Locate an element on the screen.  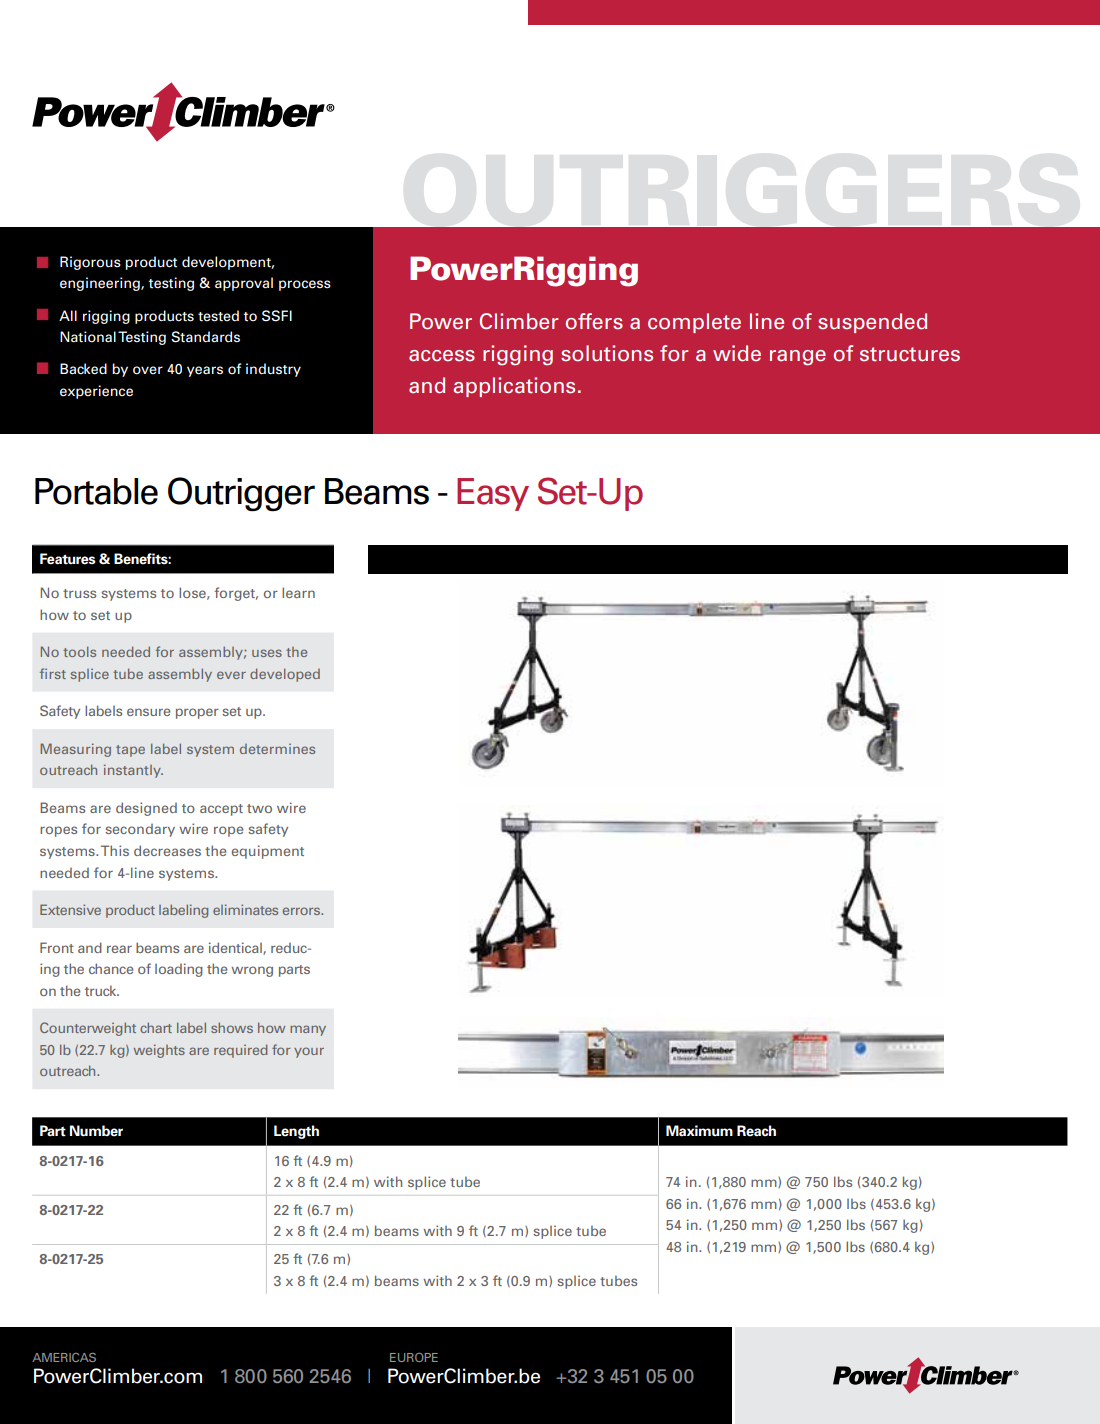
suspended is located at coordinates (872, 323).
